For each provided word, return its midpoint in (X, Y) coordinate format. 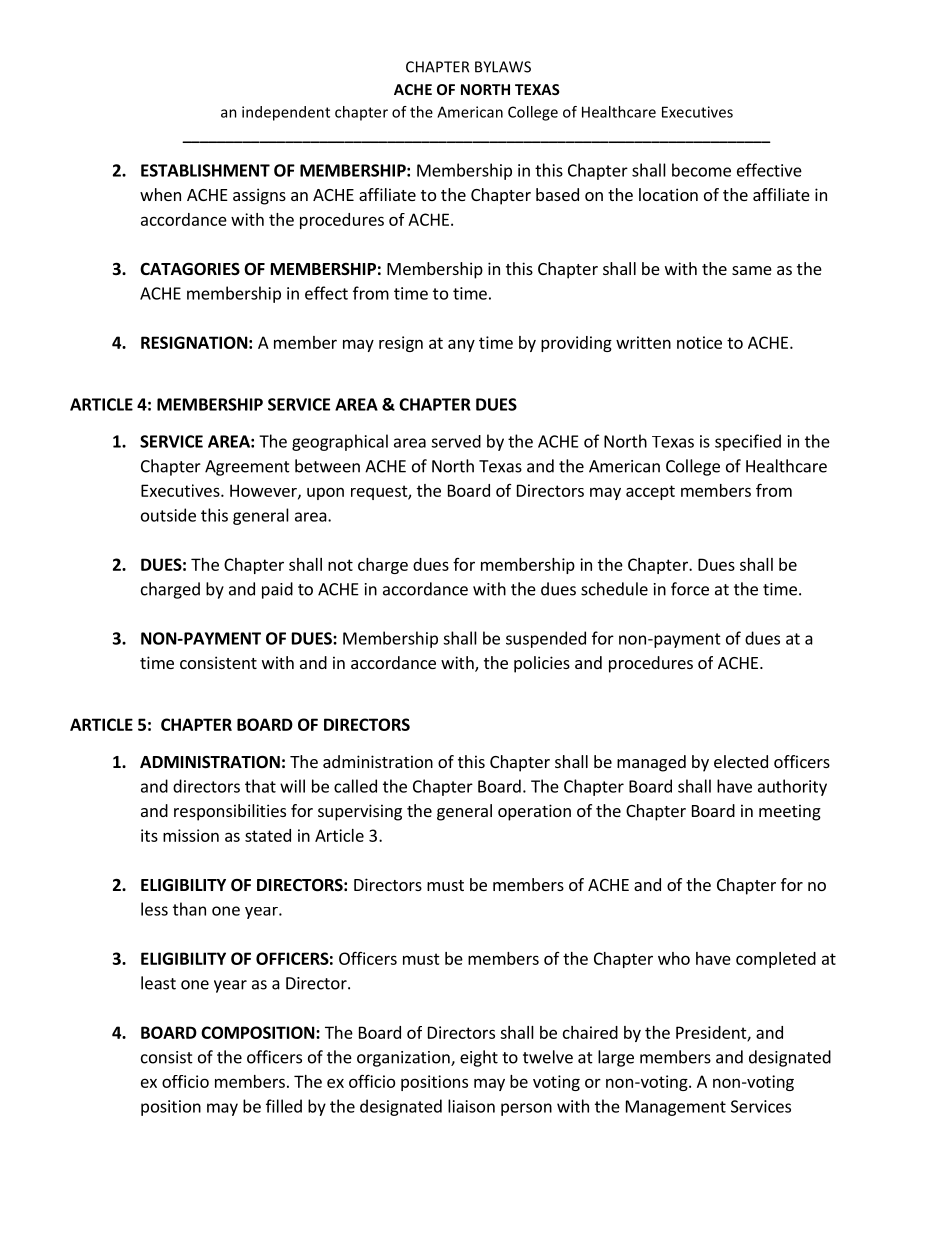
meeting (790, 812)
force (690, 589)
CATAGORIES (190, 268)
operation (534, 812)
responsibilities (230, 812)
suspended (546, 639)
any (461, 345)
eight (479, 1058)
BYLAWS (503, 67)
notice (699, 342)
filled (284, 1106)
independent (286, 113)
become (701, 170)
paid (277, 590)
